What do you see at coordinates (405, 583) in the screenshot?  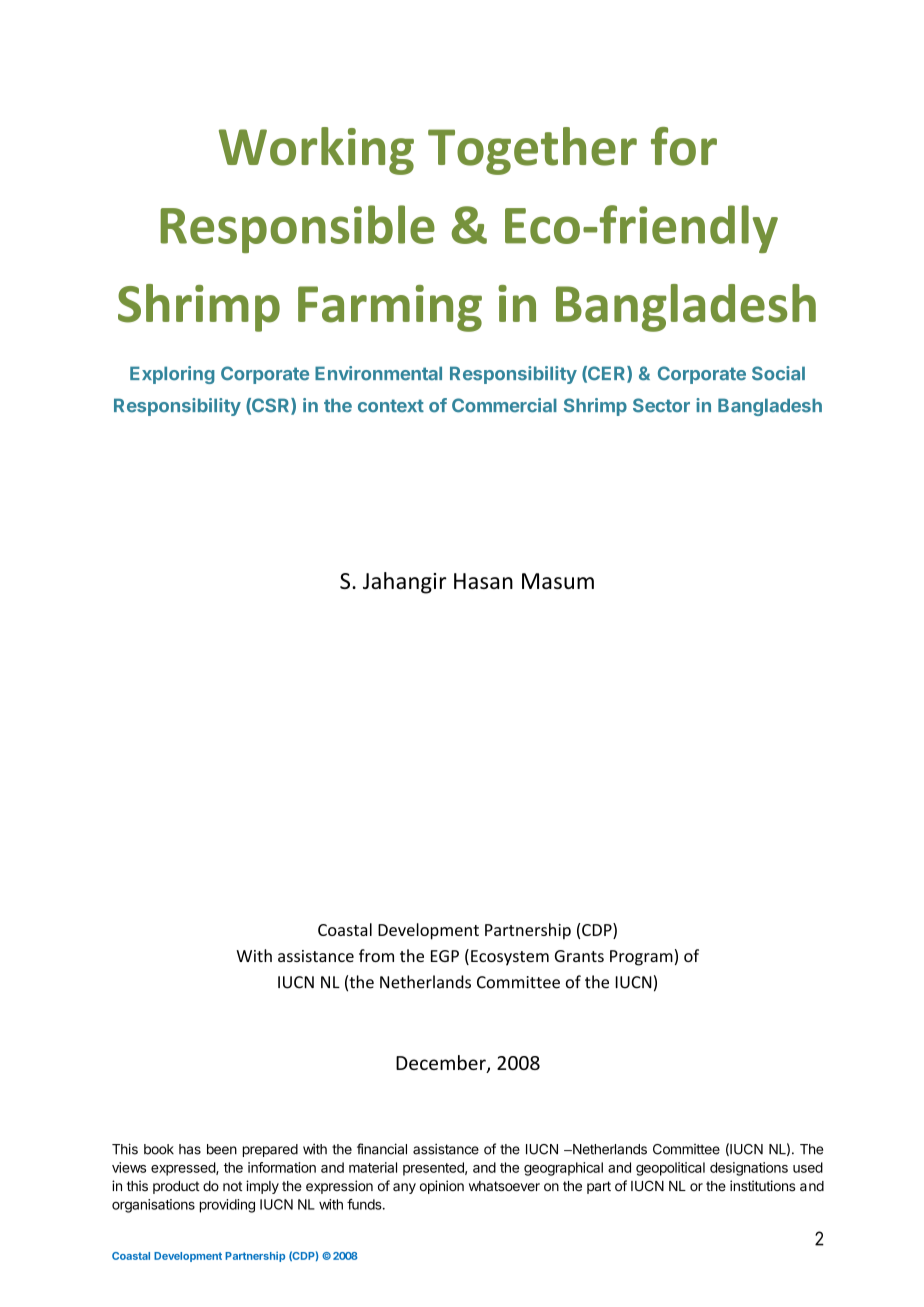 I see `Jahangir` at bounding box center [405, 583].
